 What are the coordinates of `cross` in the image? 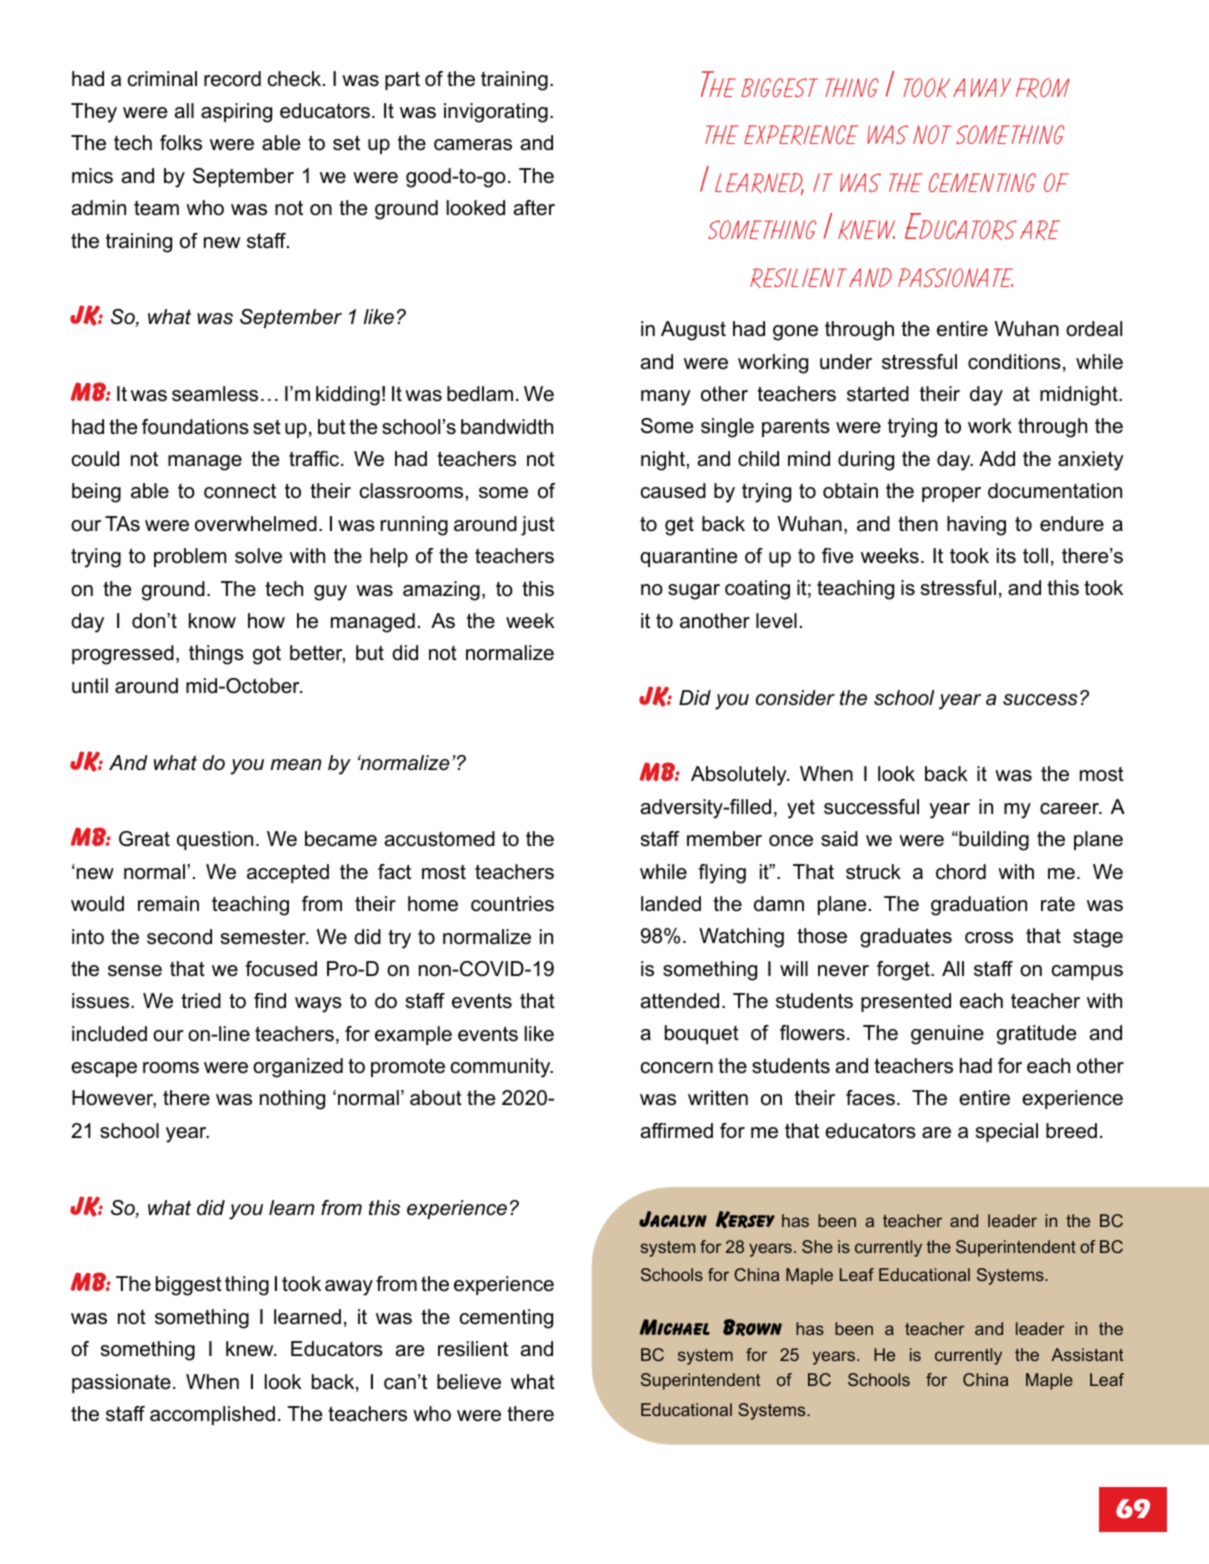 It's located at (989, 938).
